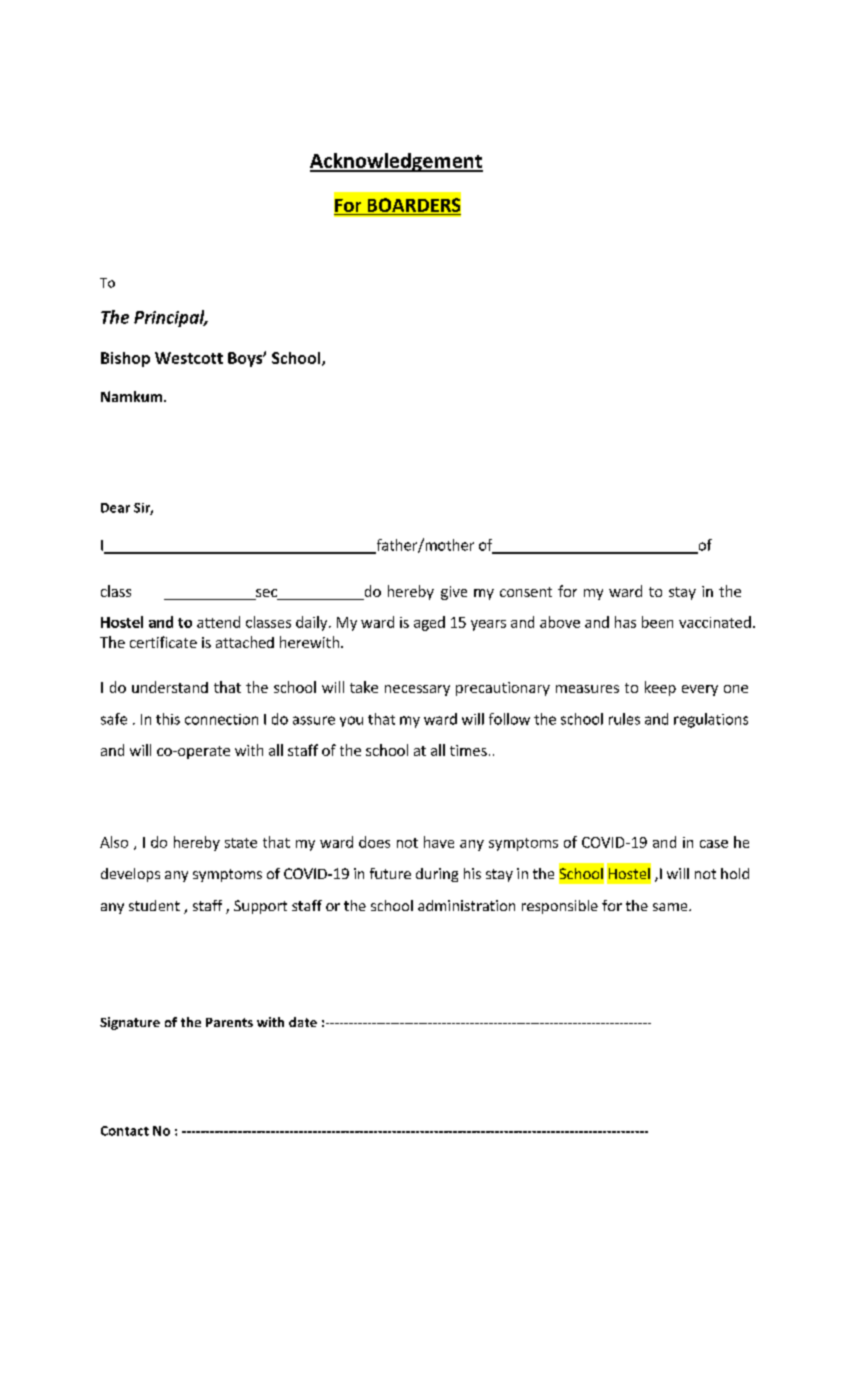 The height and width of the image is (1400, 849). I want to click on aged, so click(429, 623).
